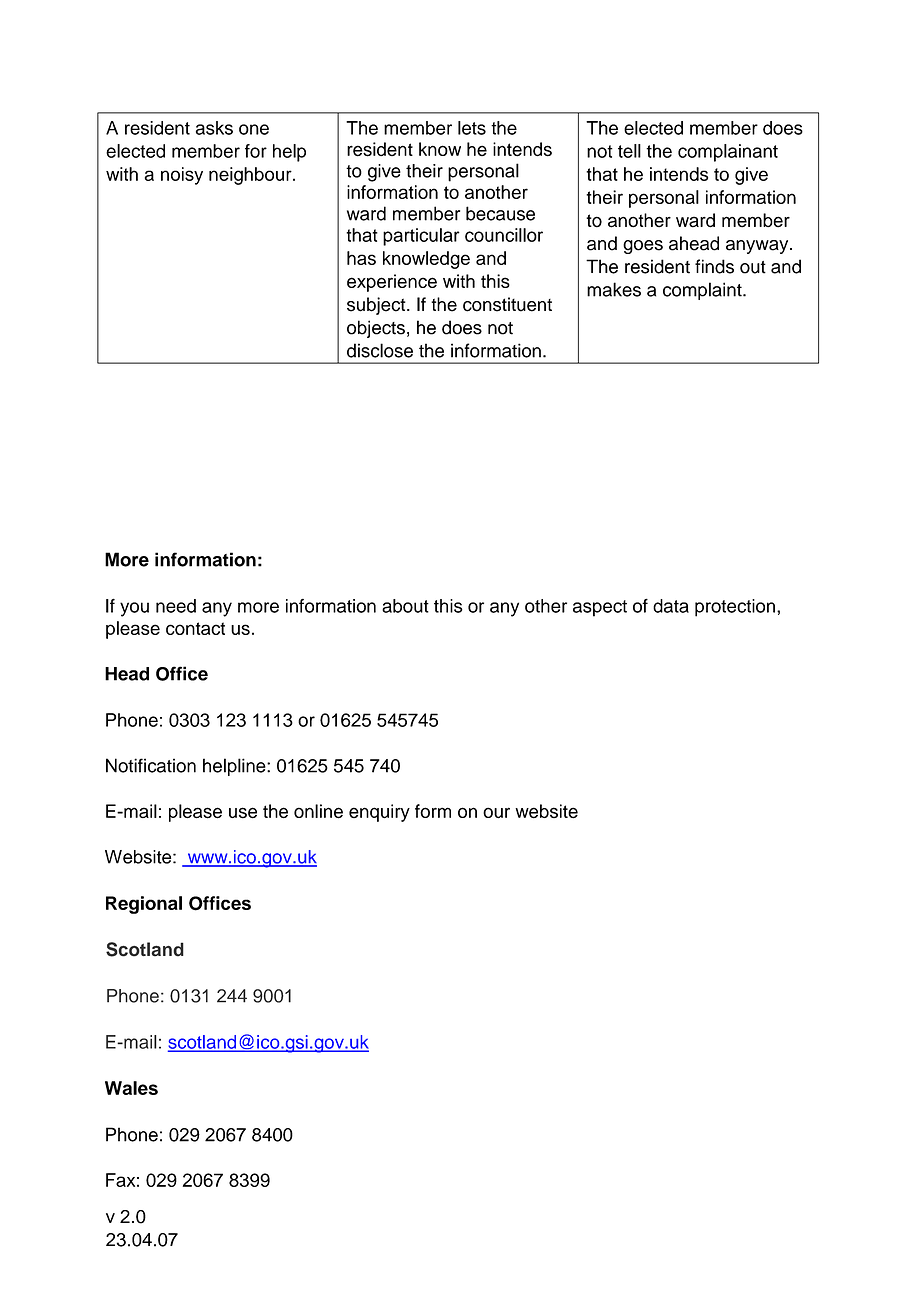 This document has height=1308, width=924. I want to click on online, so click(318, 811).
